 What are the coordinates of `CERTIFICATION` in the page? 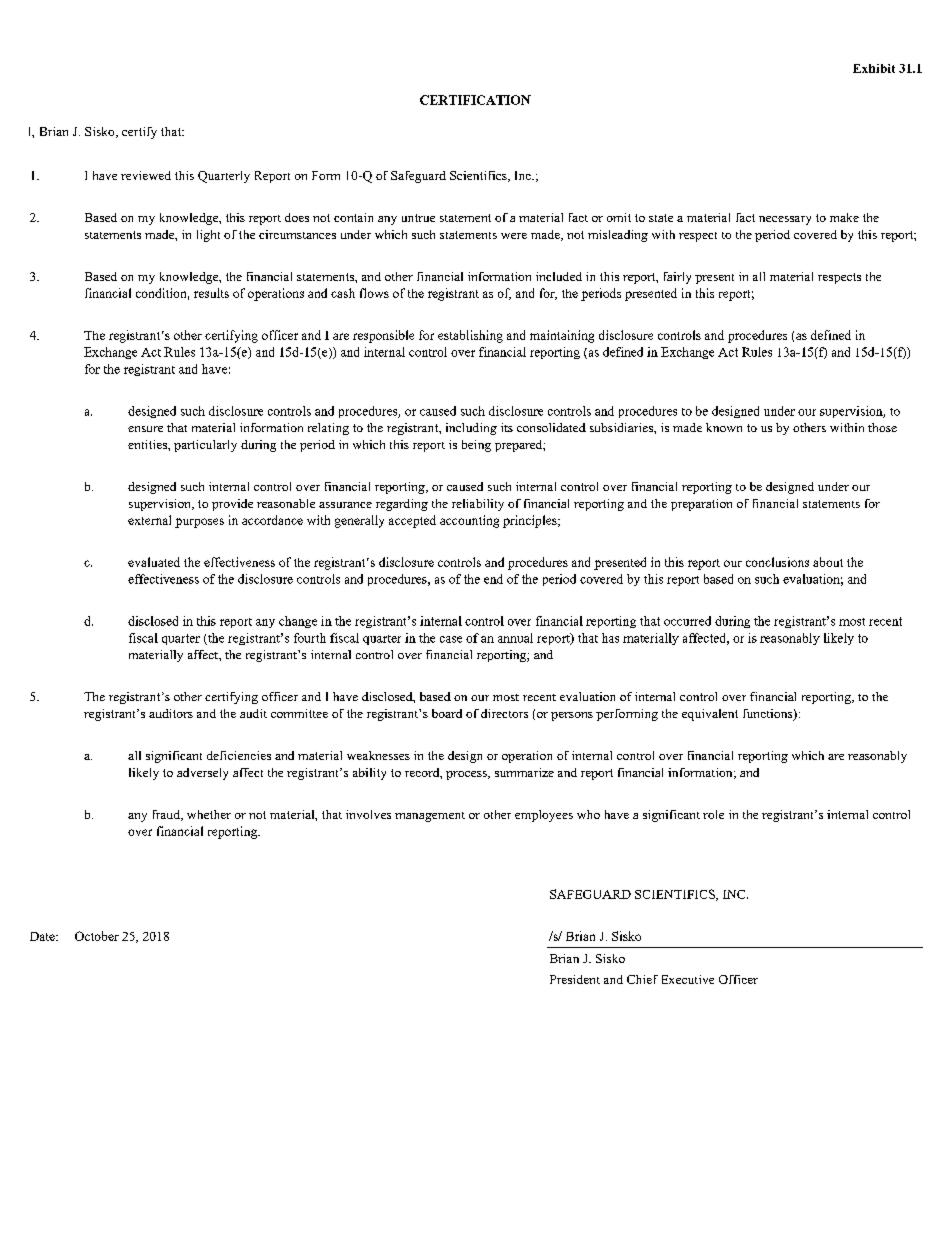 It's located at (475, 100).
